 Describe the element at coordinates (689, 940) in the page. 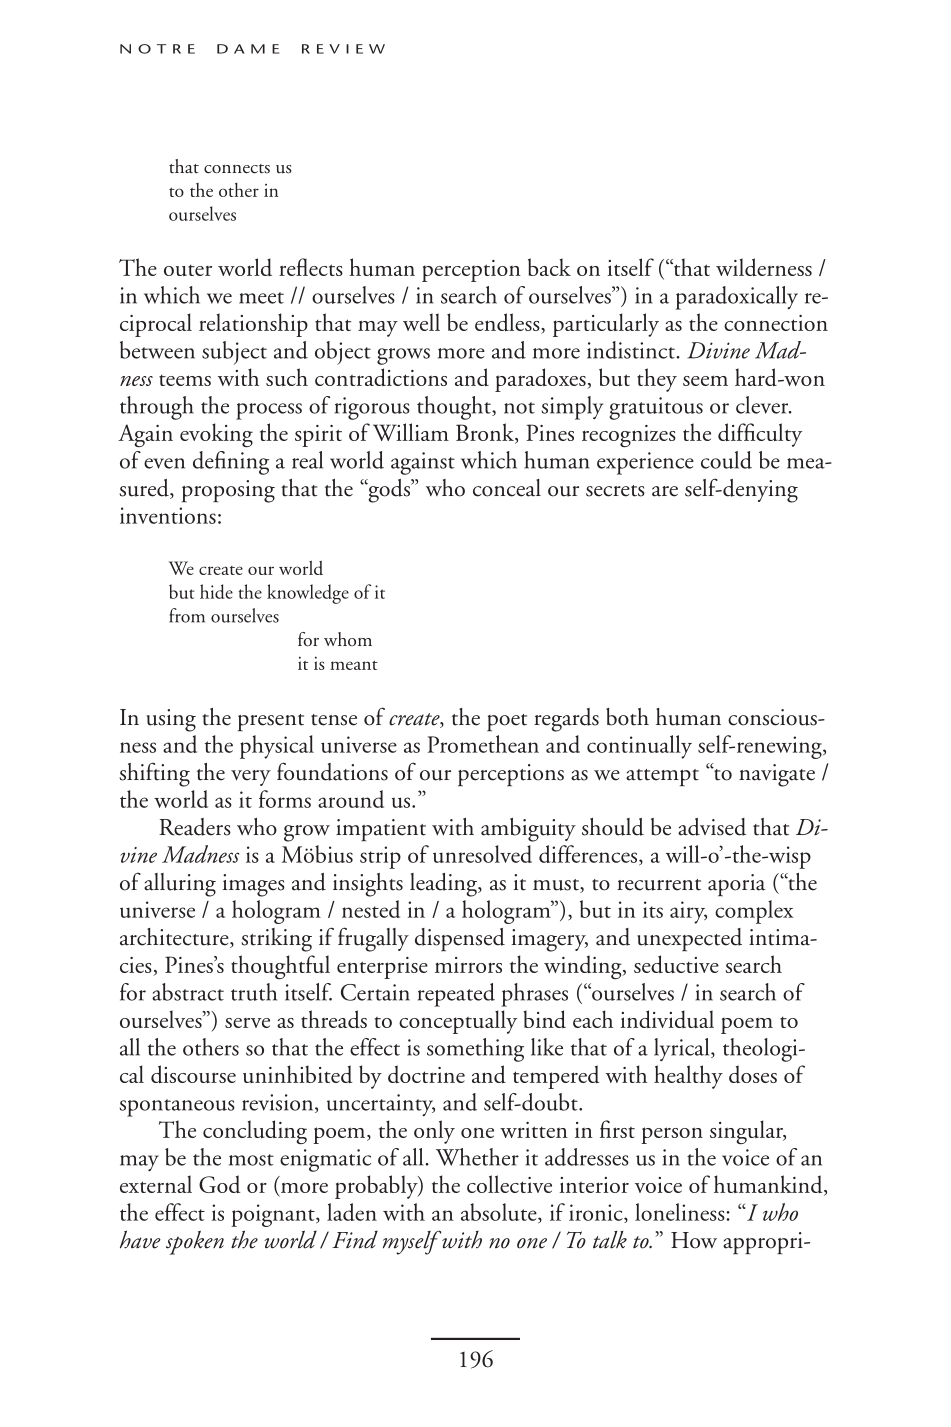

I see `unexpected` at that location.
